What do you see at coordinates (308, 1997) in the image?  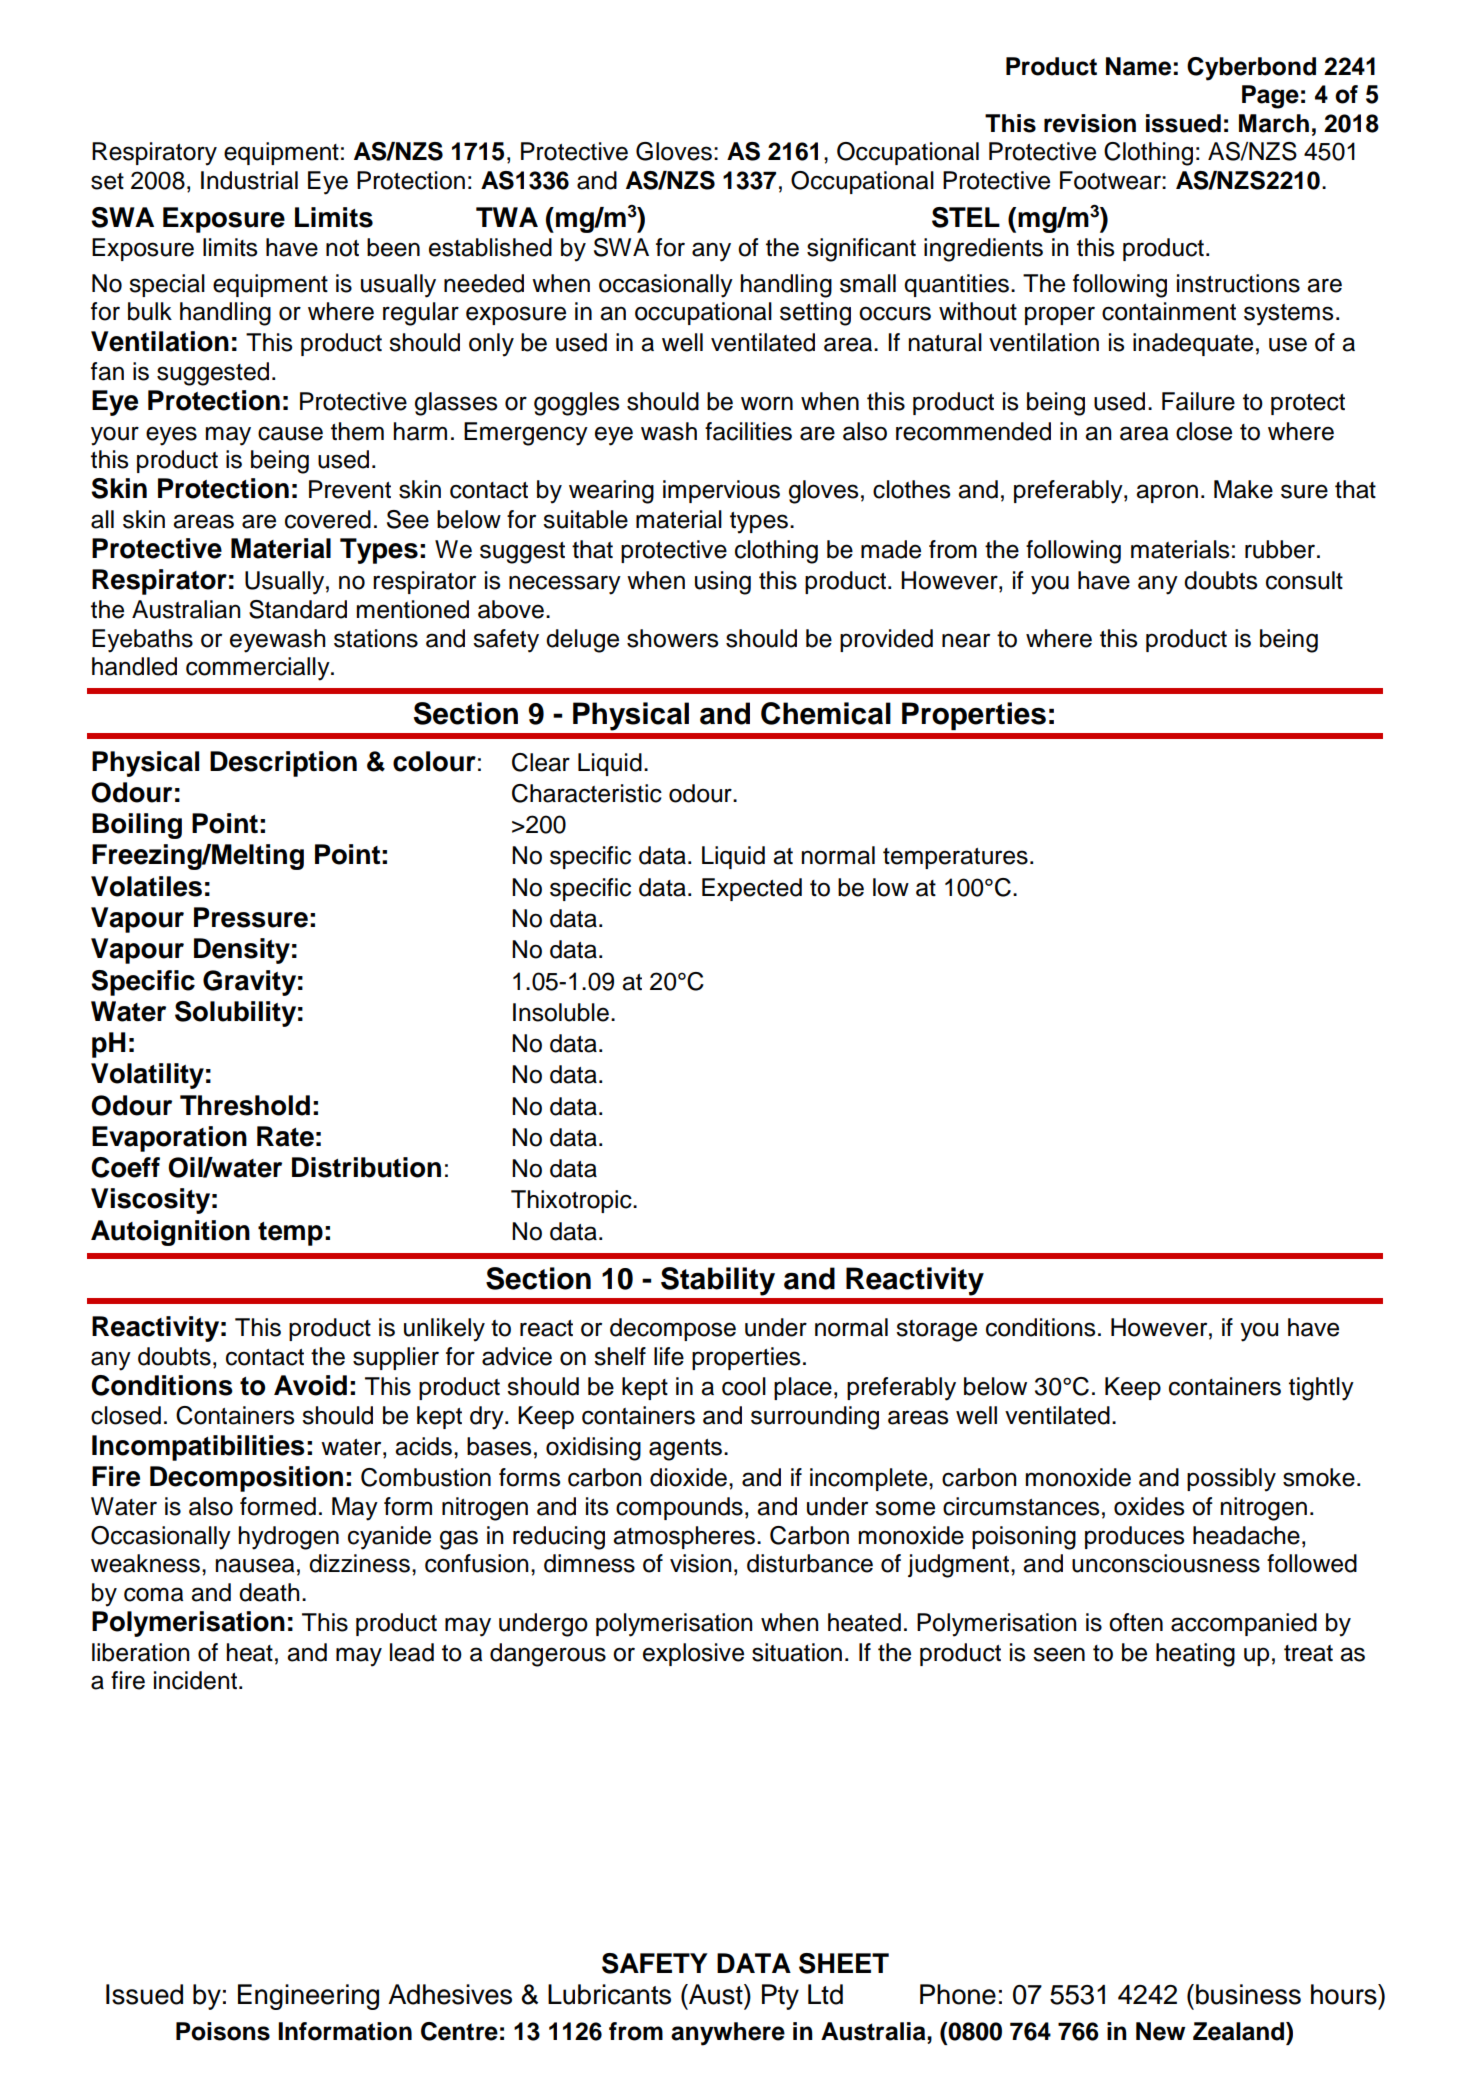 I see `Engineering` at bounding box center [308, 1997].
